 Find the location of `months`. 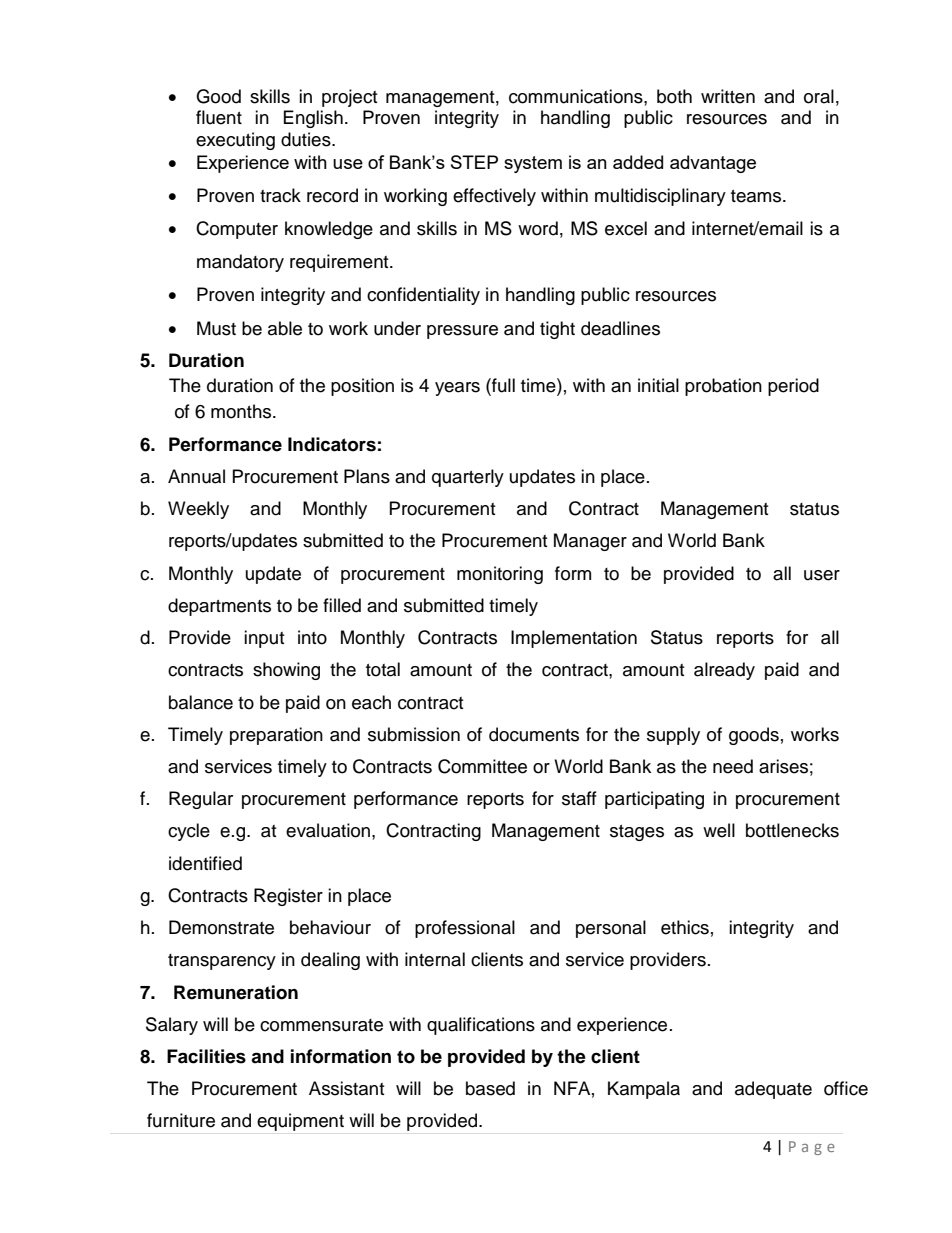

months is located at coordinates (242, 411).
